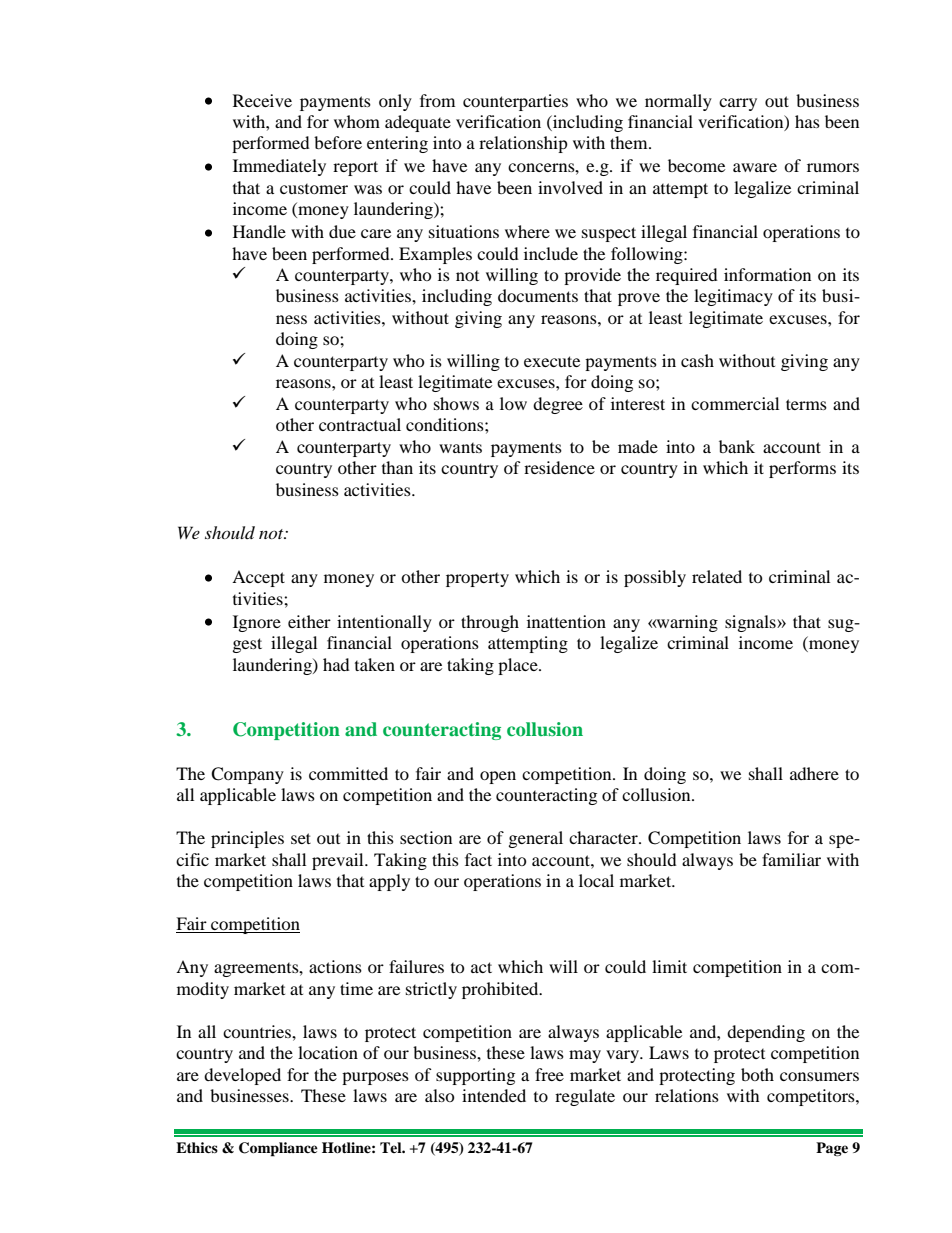 This screenshot has height=1233, width=952. What do you see at coordinates (552, 361) in the screenshot?
I see `execute` at bounding box center [552, 361].
